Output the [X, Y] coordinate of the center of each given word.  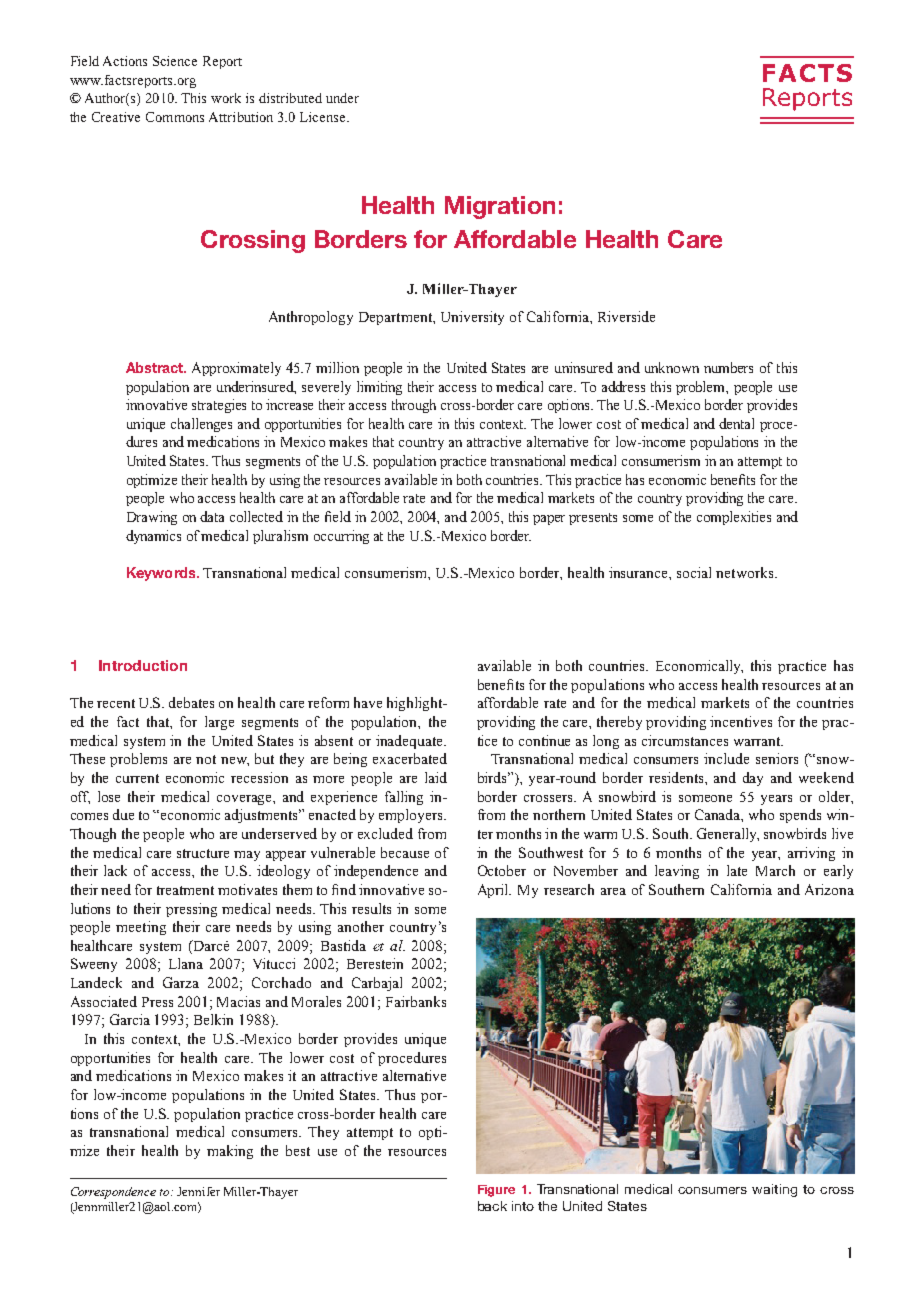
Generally [728, 835]
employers [412, 816]
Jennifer [198, 1191]
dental [736, 423]
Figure [496, 1191]
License [324, 117]
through [414, 406]
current [137, 778]
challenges [201, 425]
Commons [175, 117]
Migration [500, 207]
